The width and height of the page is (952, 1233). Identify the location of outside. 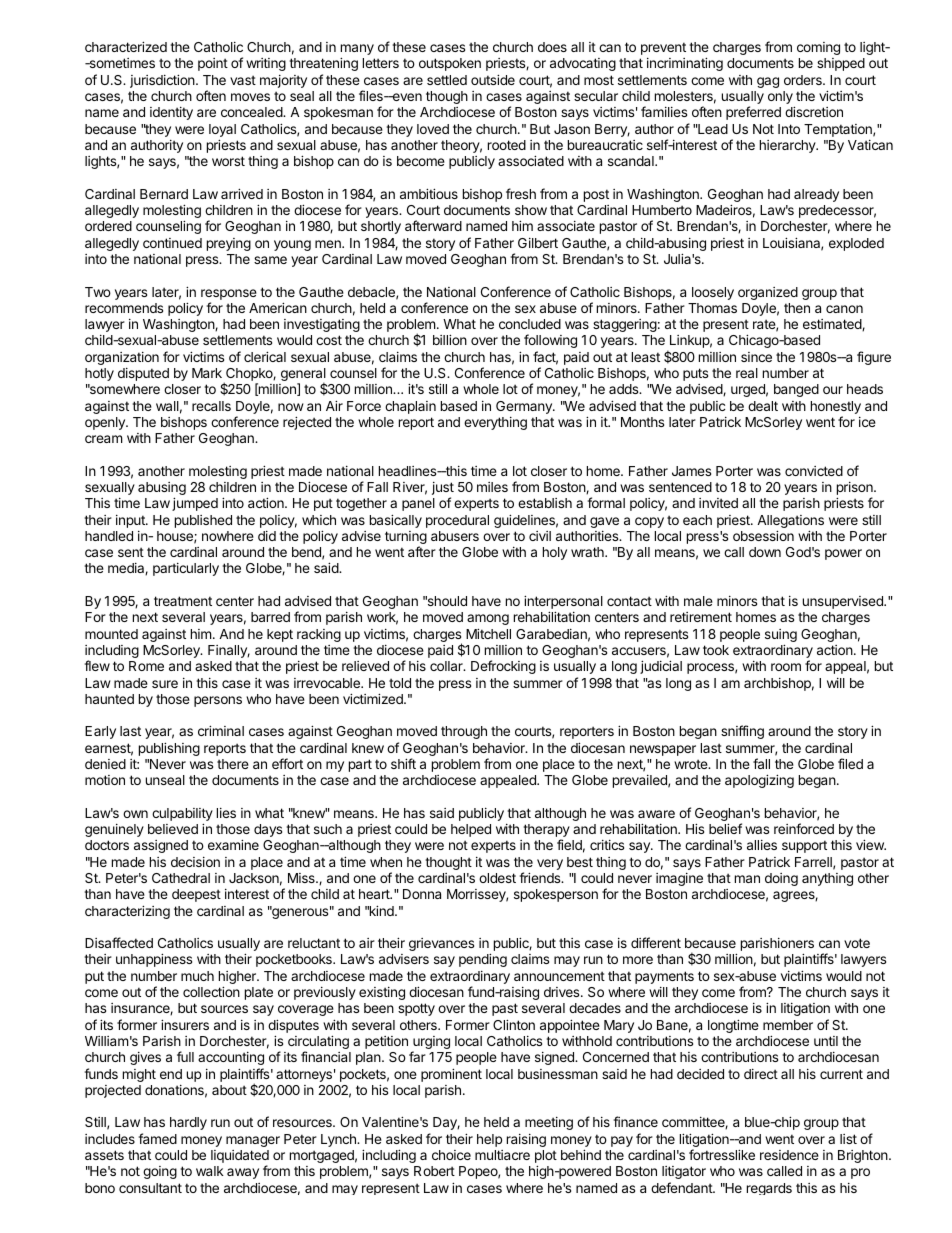
(493, 79).
